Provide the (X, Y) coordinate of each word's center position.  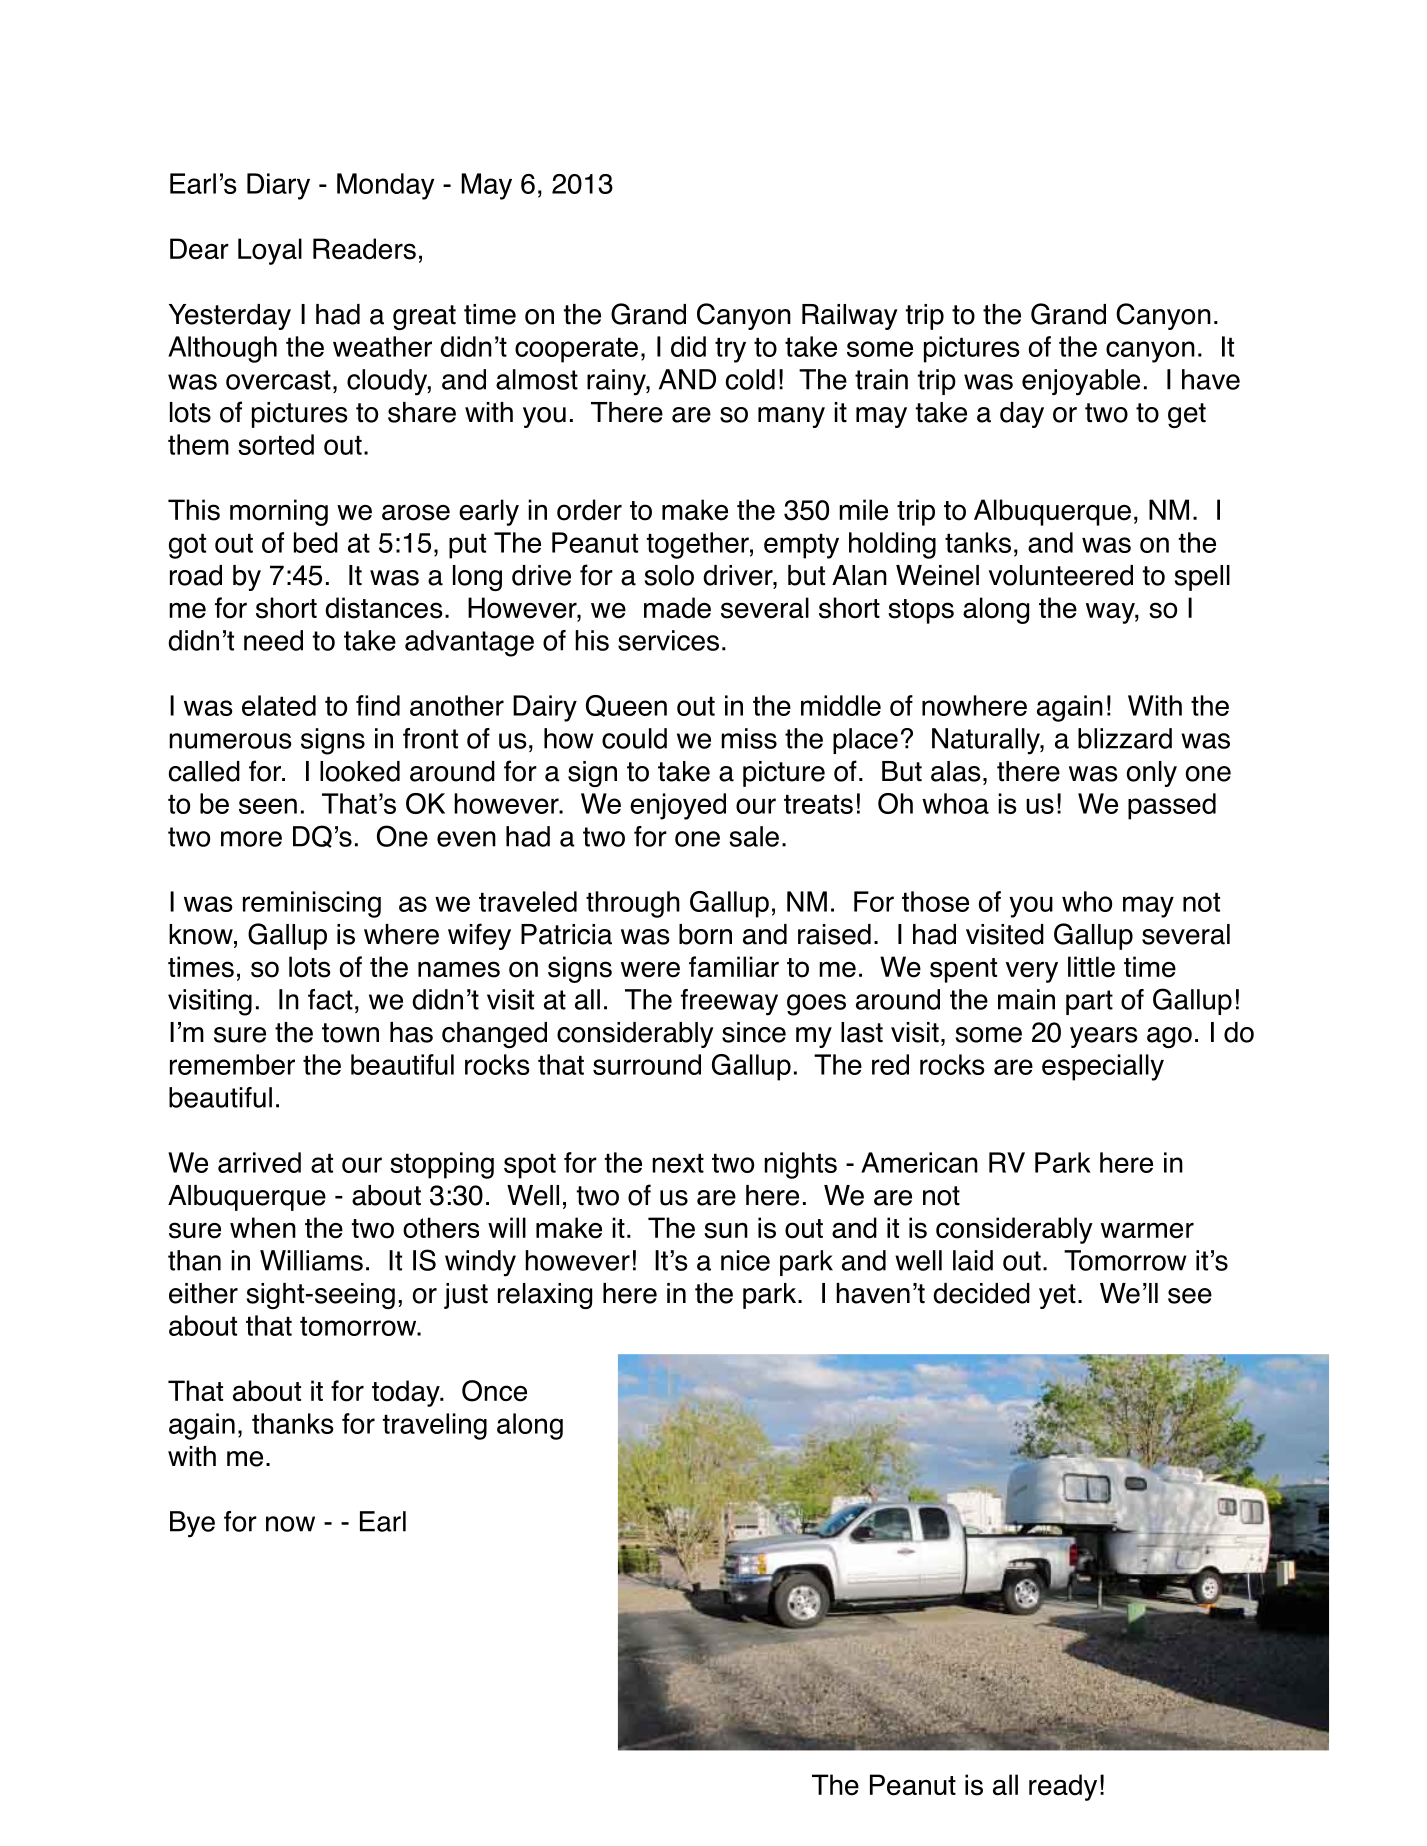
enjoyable (1081, 382)
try (730, 350)
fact (330, 999)
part (1089, 1002)
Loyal (270, 251)
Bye (192, 1524)
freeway (729, 1002)
